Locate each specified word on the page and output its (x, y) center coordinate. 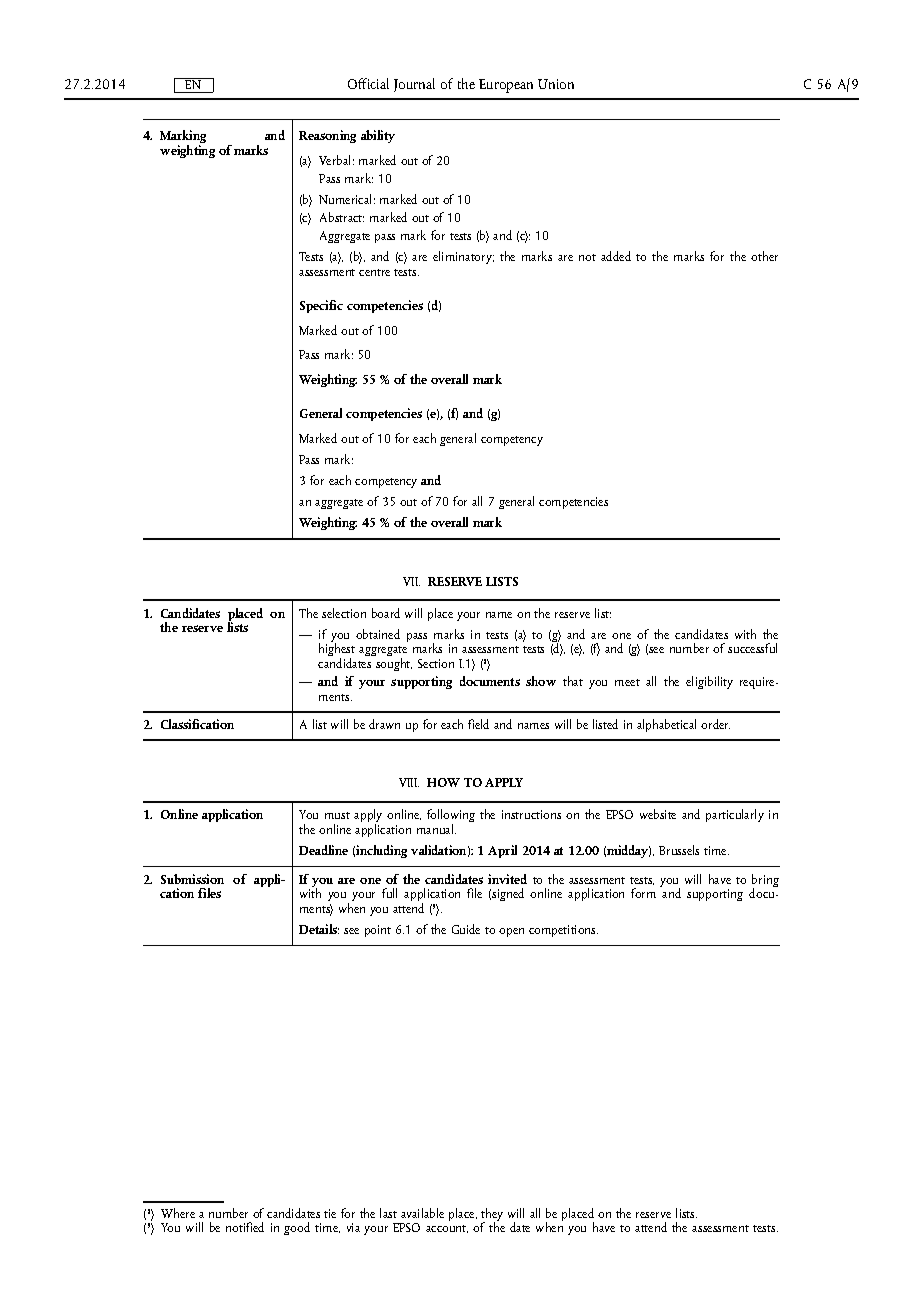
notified (245, 1227)
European (506, 86)
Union (556, 84)
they (492, 1216)
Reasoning (327, 136)
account (447, 1229)
